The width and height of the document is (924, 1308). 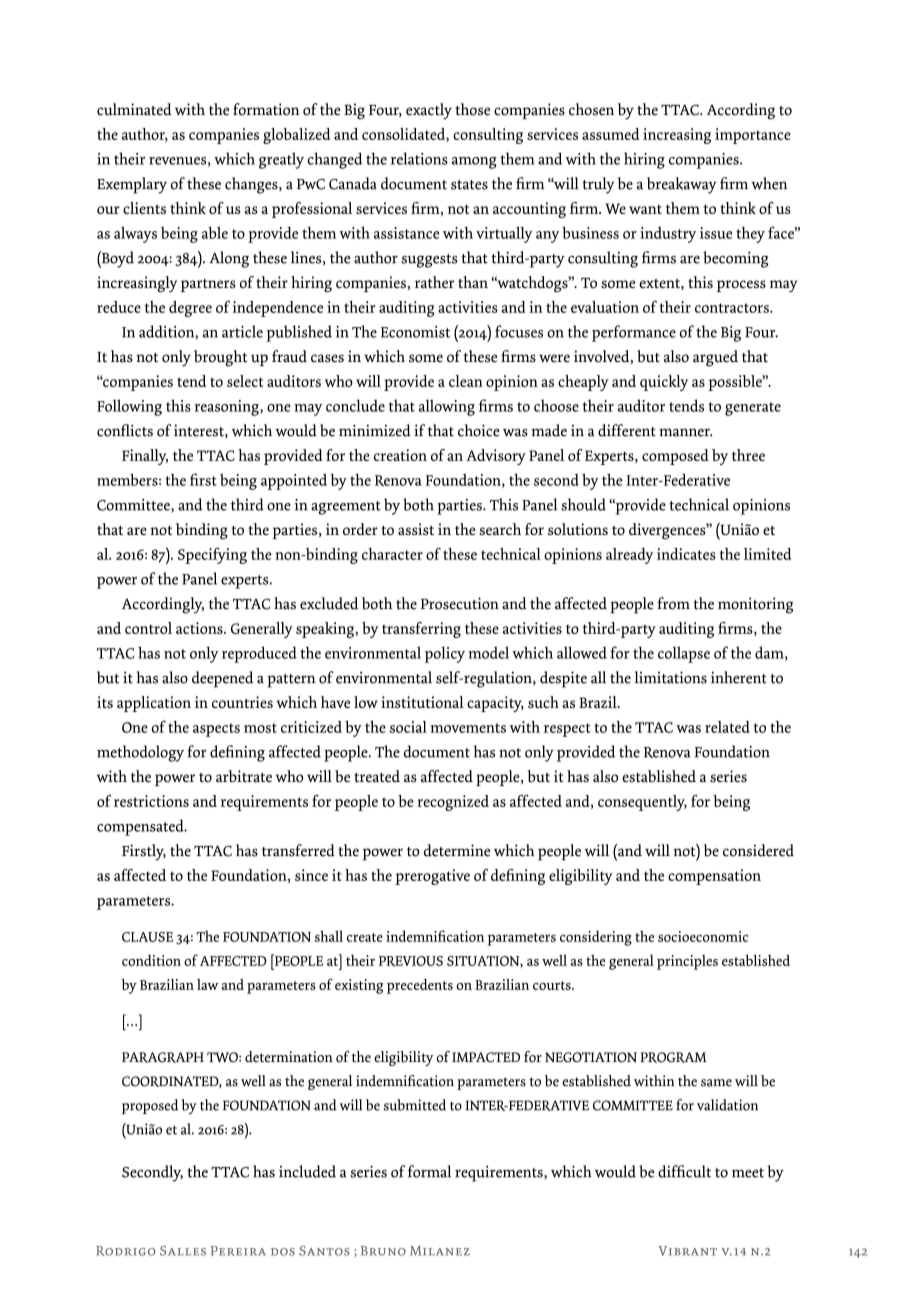 I want to click on formal, so click(x=430, y=1171).
